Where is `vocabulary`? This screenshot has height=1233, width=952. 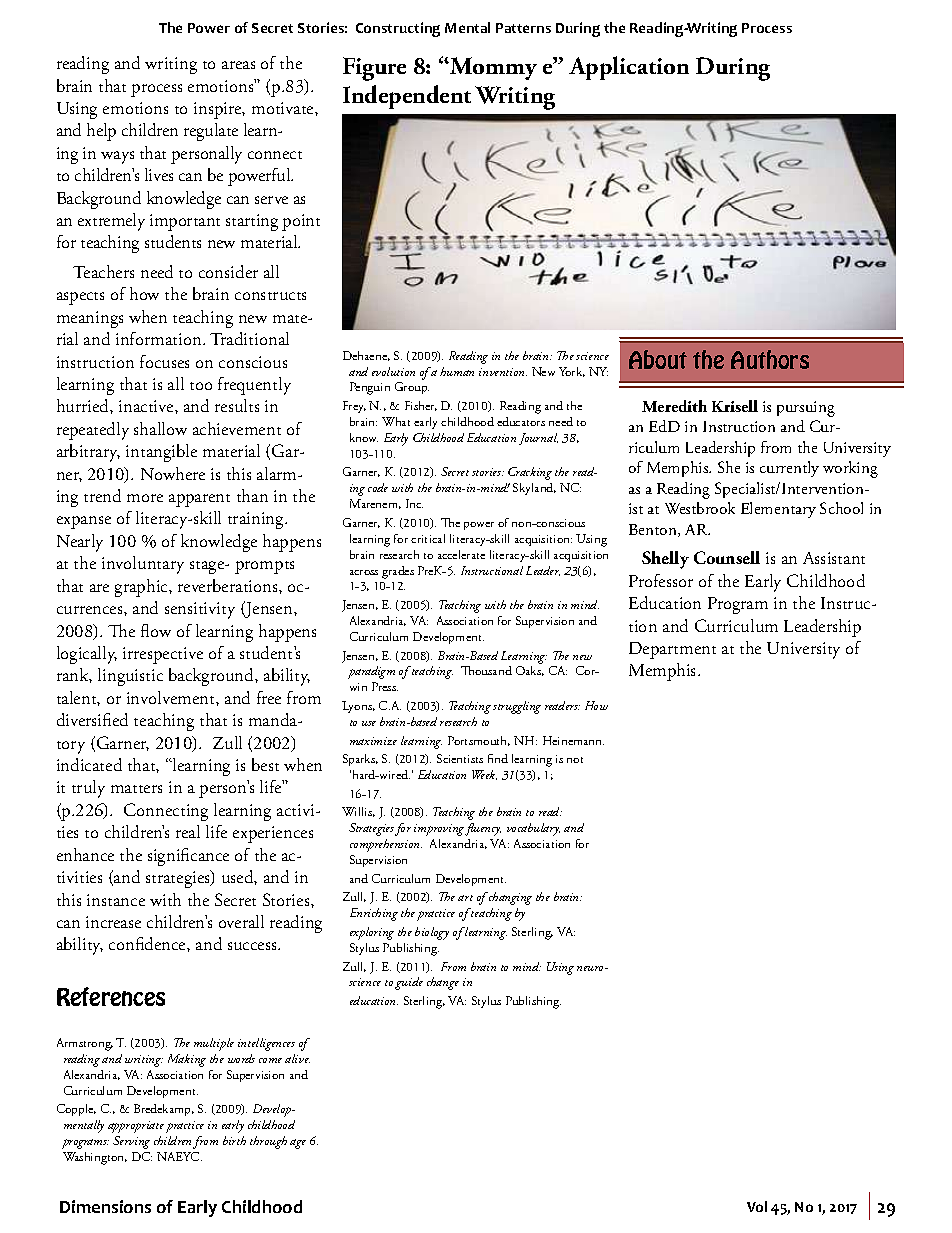
vocabulary is located at coordinates (533, 829).
